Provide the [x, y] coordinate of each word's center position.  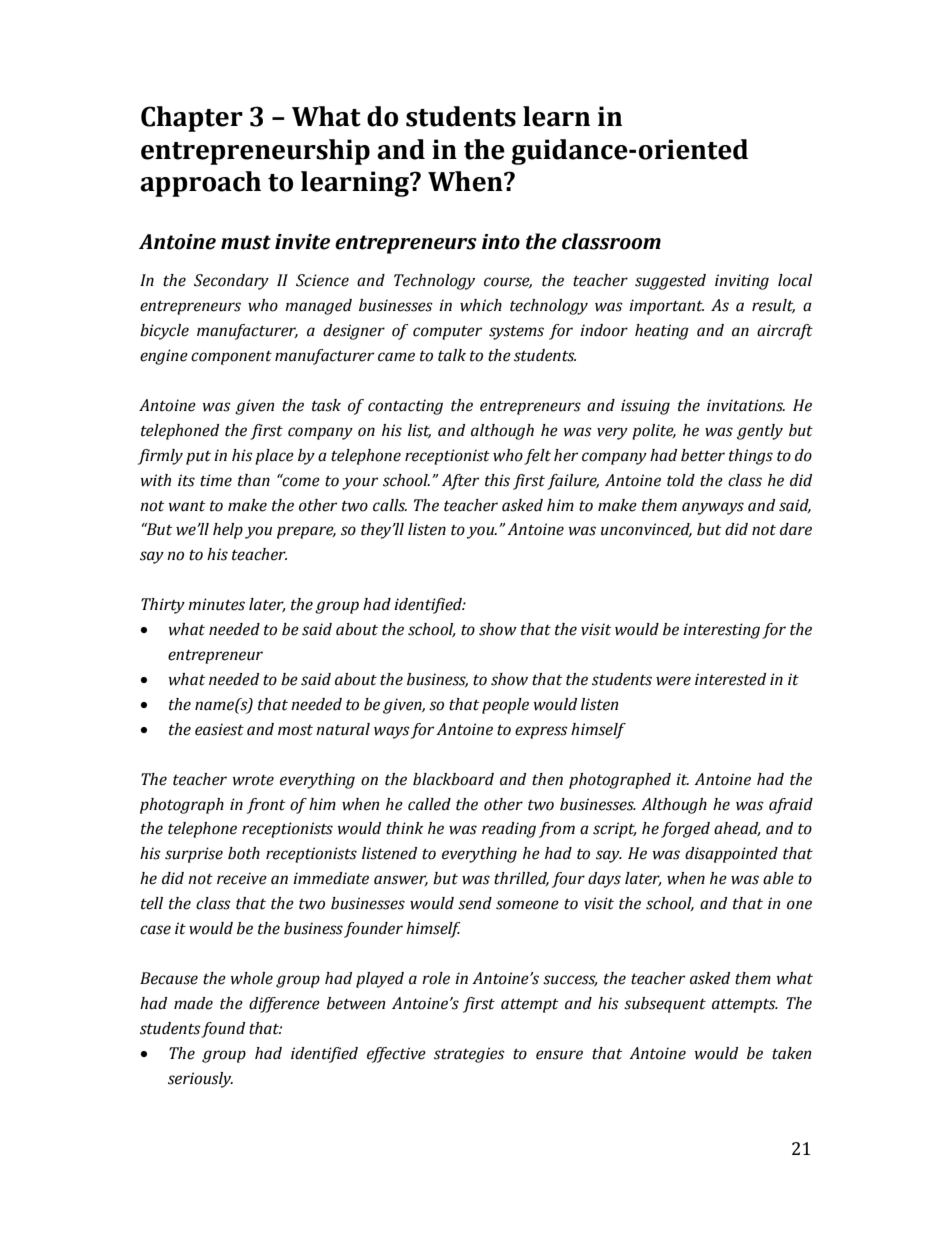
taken [791, 1053]
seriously [200, 1080]
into [501, 242]
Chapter [192, 119]
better [703, 455]
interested [730, 679]
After [460, 482]
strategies [469, 1055]
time [216, 480]
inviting [742, 282]
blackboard [453, 779]
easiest [219, 729]
